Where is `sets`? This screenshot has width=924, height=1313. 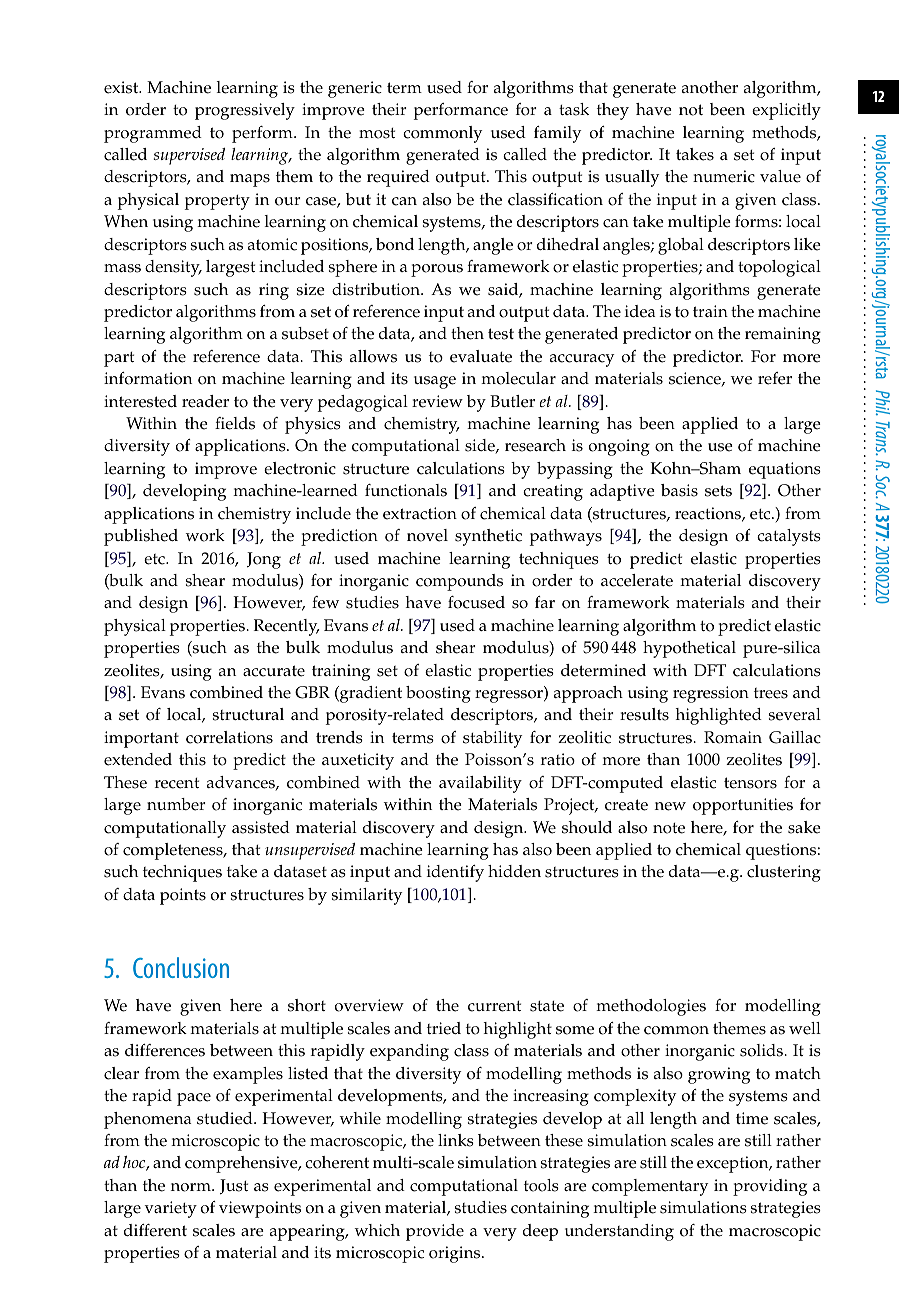
sets is located at coordinates (718, 491).
